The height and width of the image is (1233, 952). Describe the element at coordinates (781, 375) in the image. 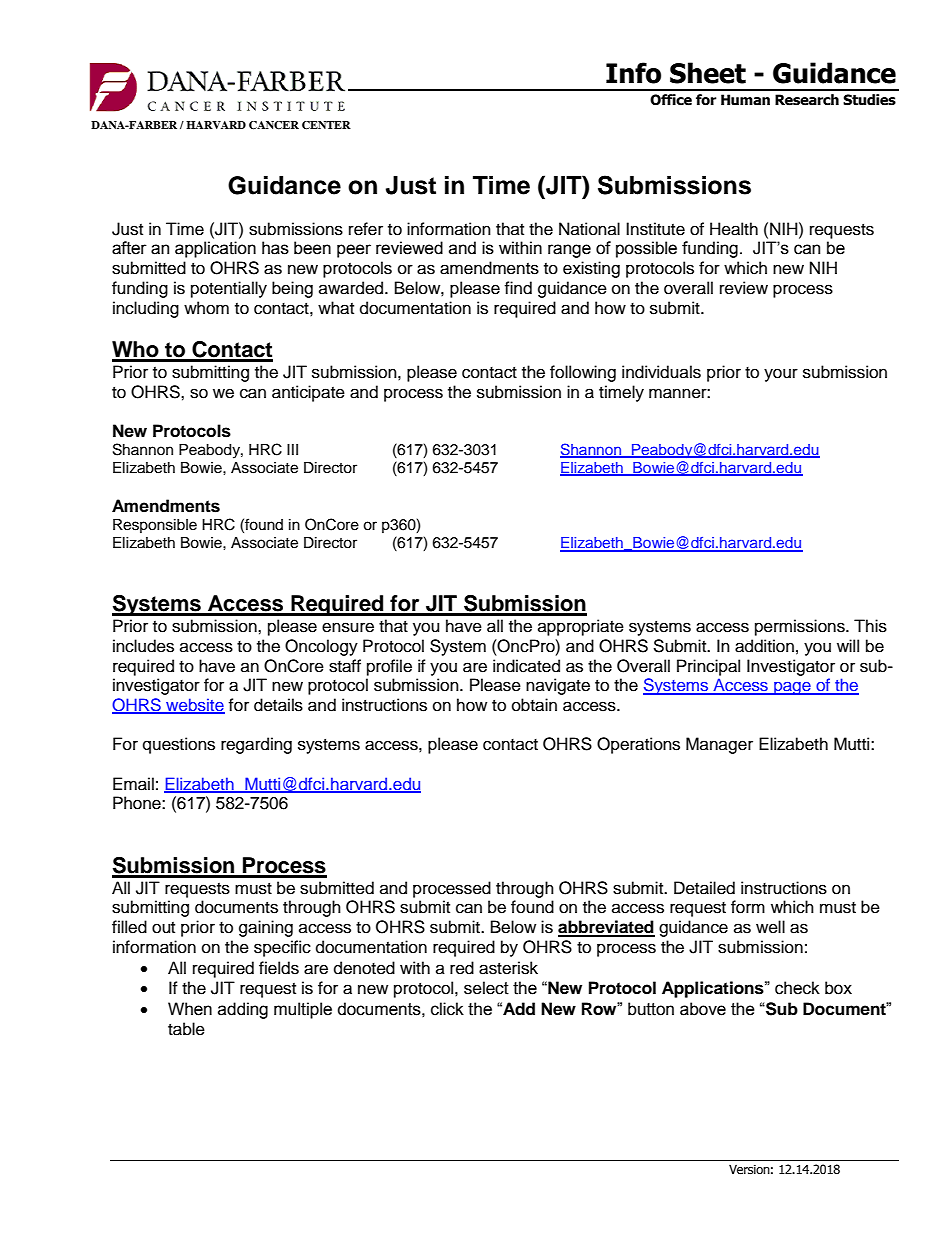

I see `your` at that location.
